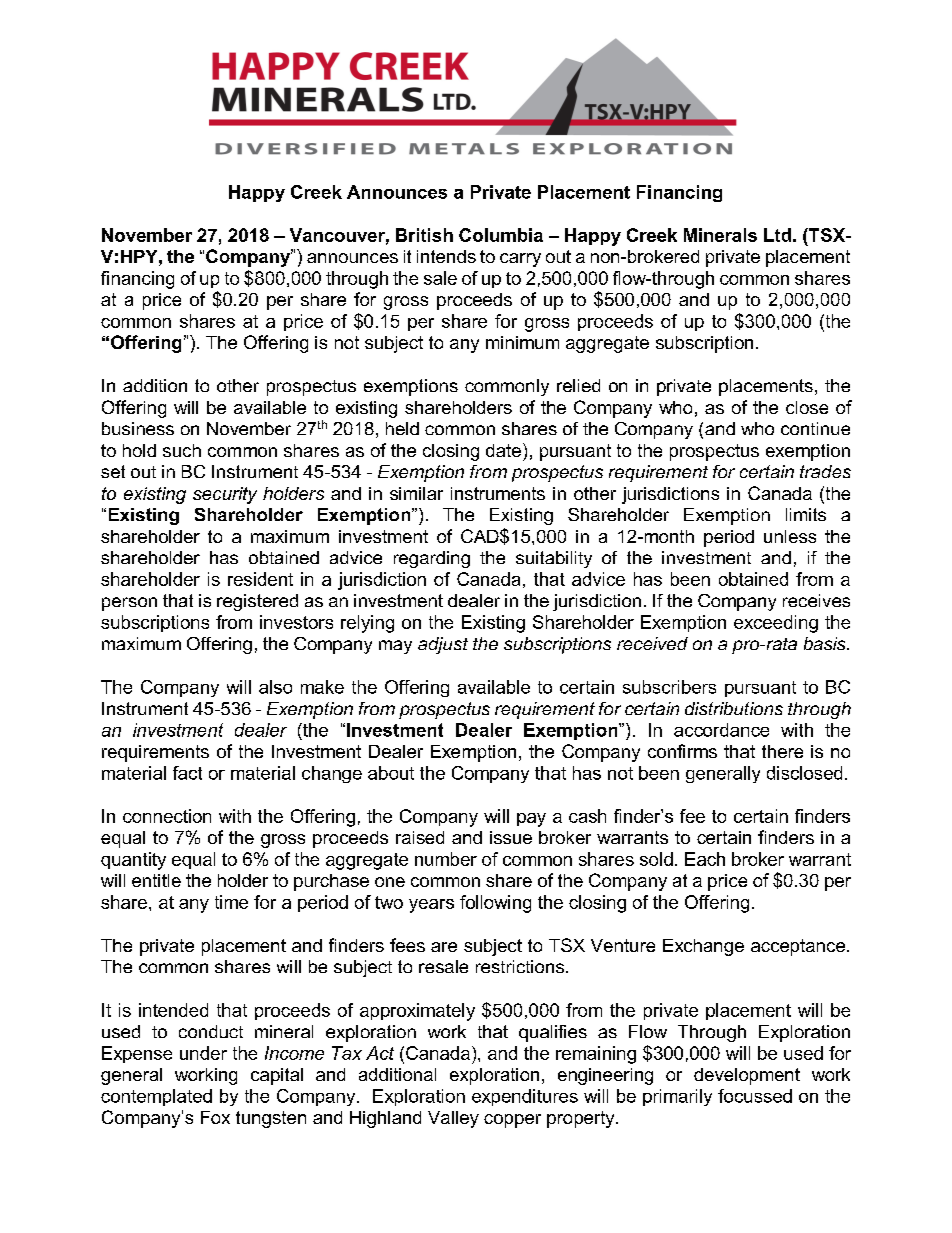 The width and height of the page is (952, 1233). Describe the element at coordinates (503, 450) in the page. I see `date` at that location.
